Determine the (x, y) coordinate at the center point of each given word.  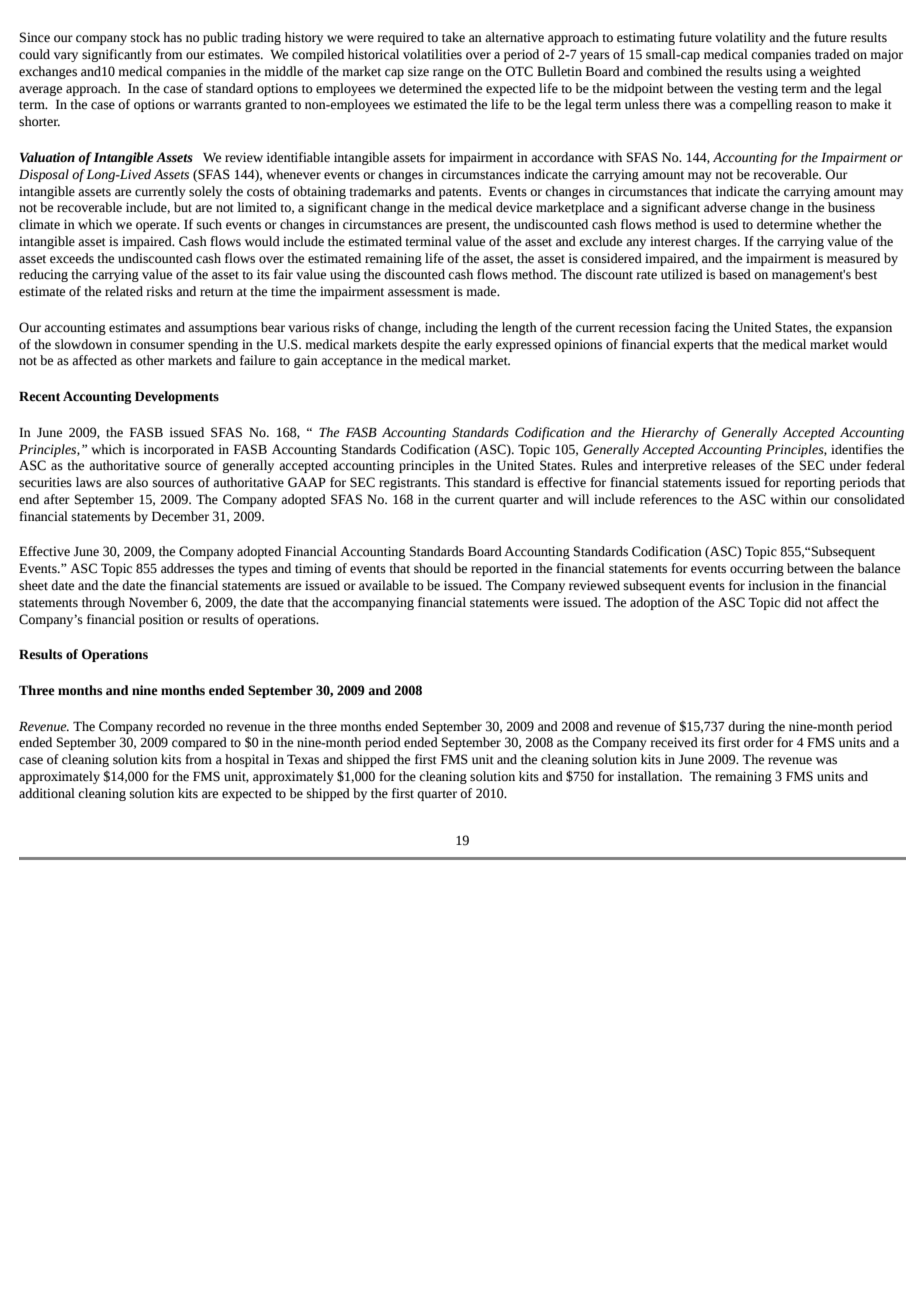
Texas (303, 759)
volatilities (432, 54)
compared (199, 743)
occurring (757, 569)
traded (832, 54)
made (482, 291)
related (124, 291)
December (180, 516)
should (432, 568)
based (735, 274)
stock (145, 37)
